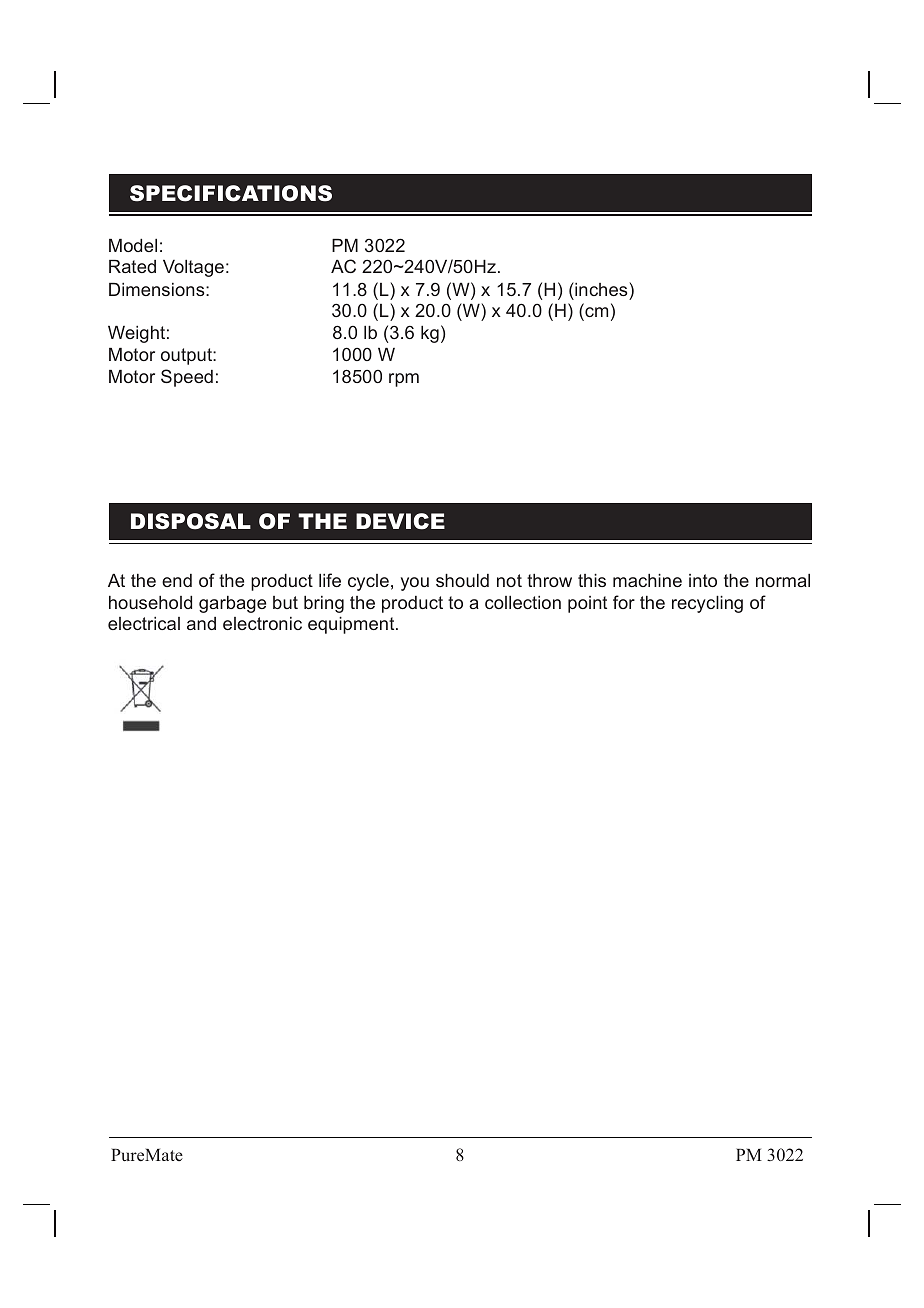 This screenshot has height=1308, width=924. I want to click on Voltage, so click(193, 268).
